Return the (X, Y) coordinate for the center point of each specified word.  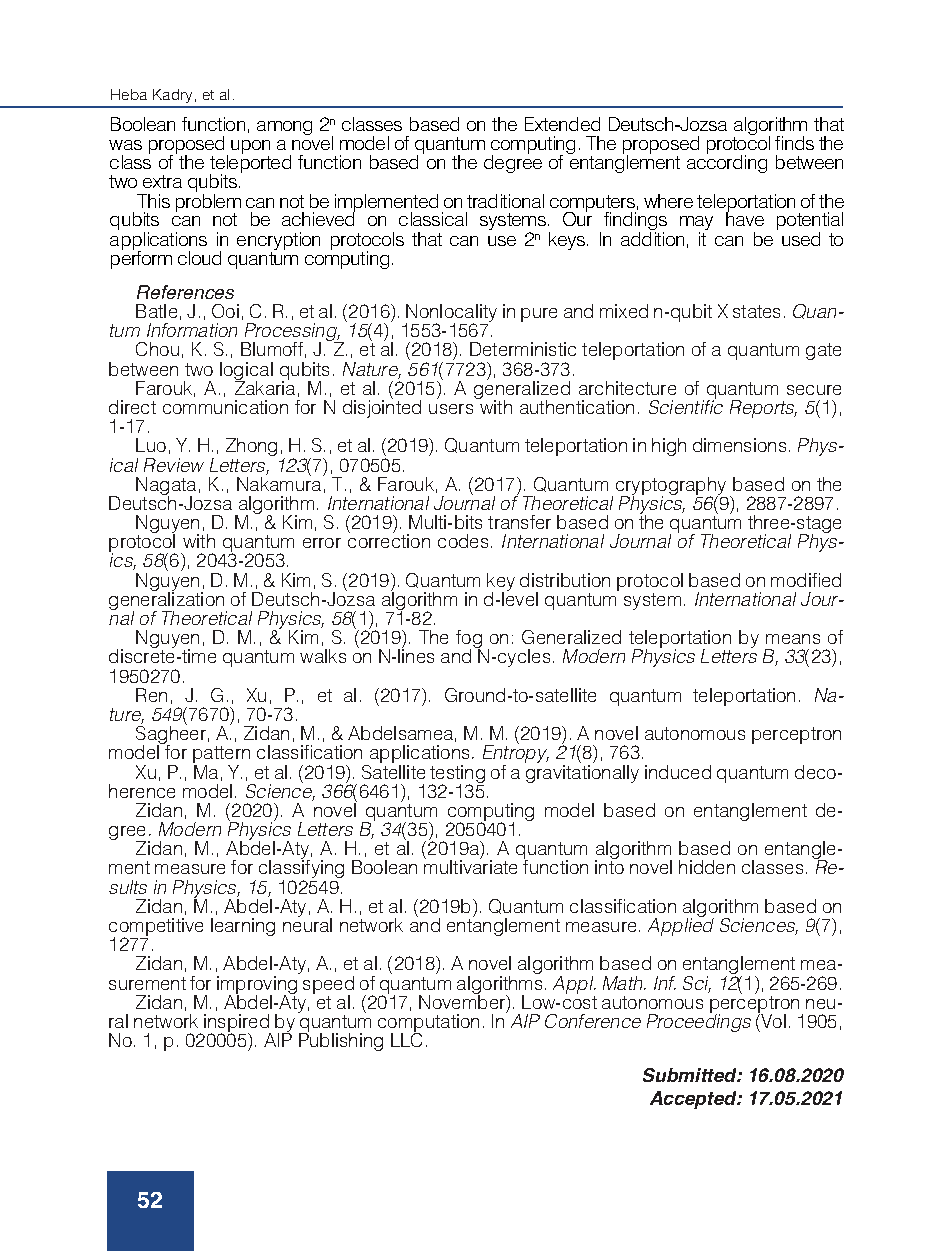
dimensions (739, 445)
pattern (221, 756)
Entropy (516, 754)
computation (428, 1024)
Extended (562, 124)
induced (678, 772)
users (451, 409)
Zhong (251, 447)
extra (162, 181)
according (727, 163)
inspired (236, 1024)
